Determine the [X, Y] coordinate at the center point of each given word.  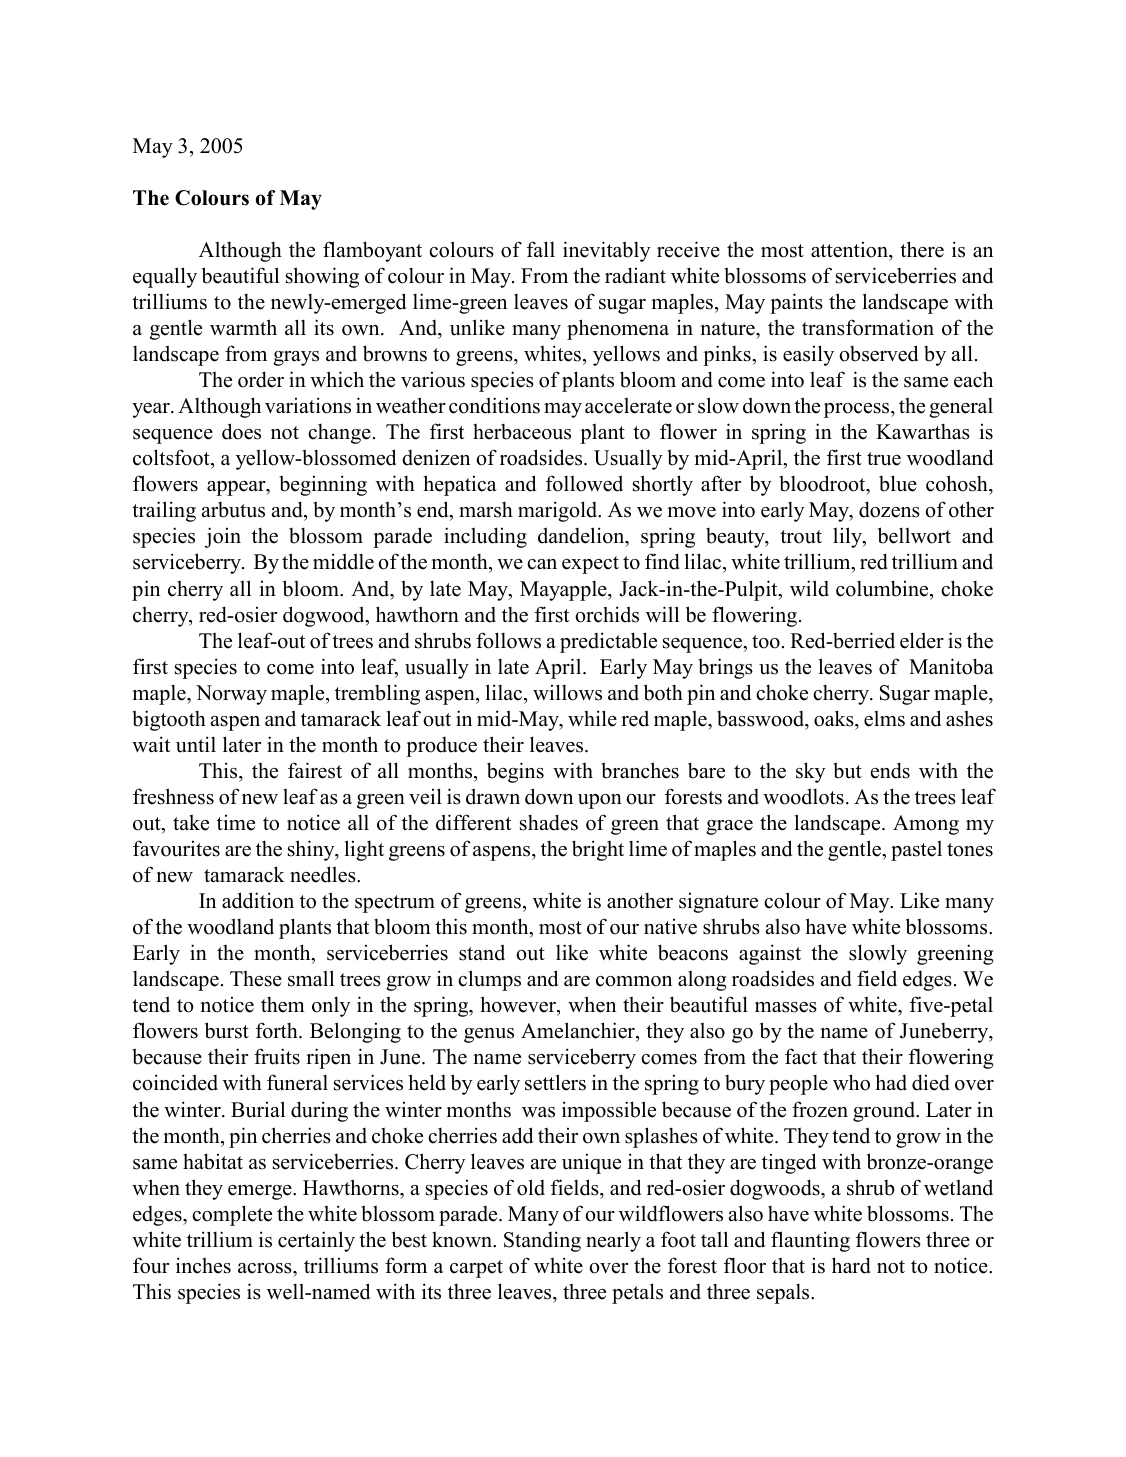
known [463, 1239]
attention [850, 250]
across [266, 1268]
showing [322, 277]
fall [541, 249]
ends [890, 770]
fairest [315, 770]
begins [515, 772]
